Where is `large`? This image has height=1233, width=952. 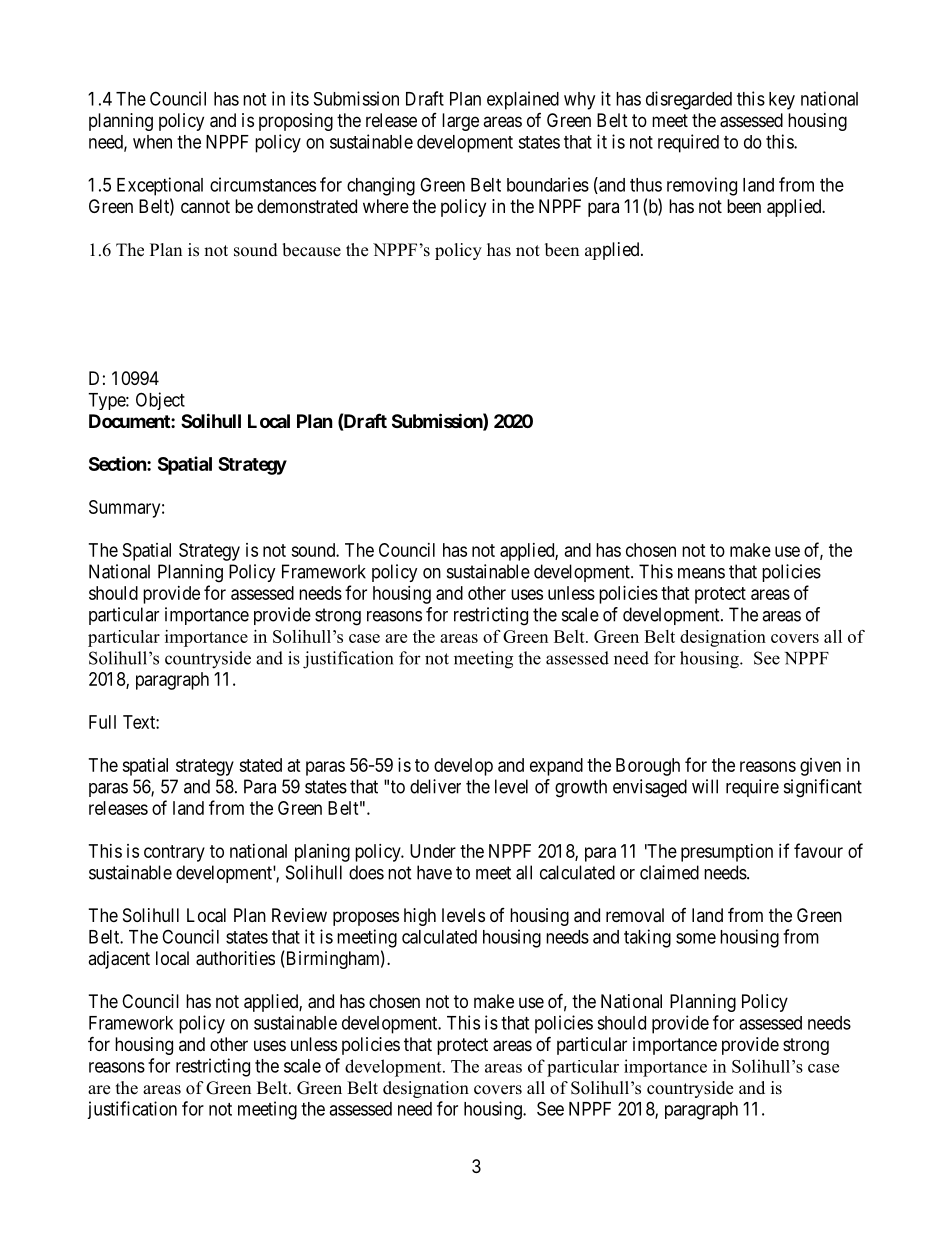 large is located at coordinates (460, 122).
